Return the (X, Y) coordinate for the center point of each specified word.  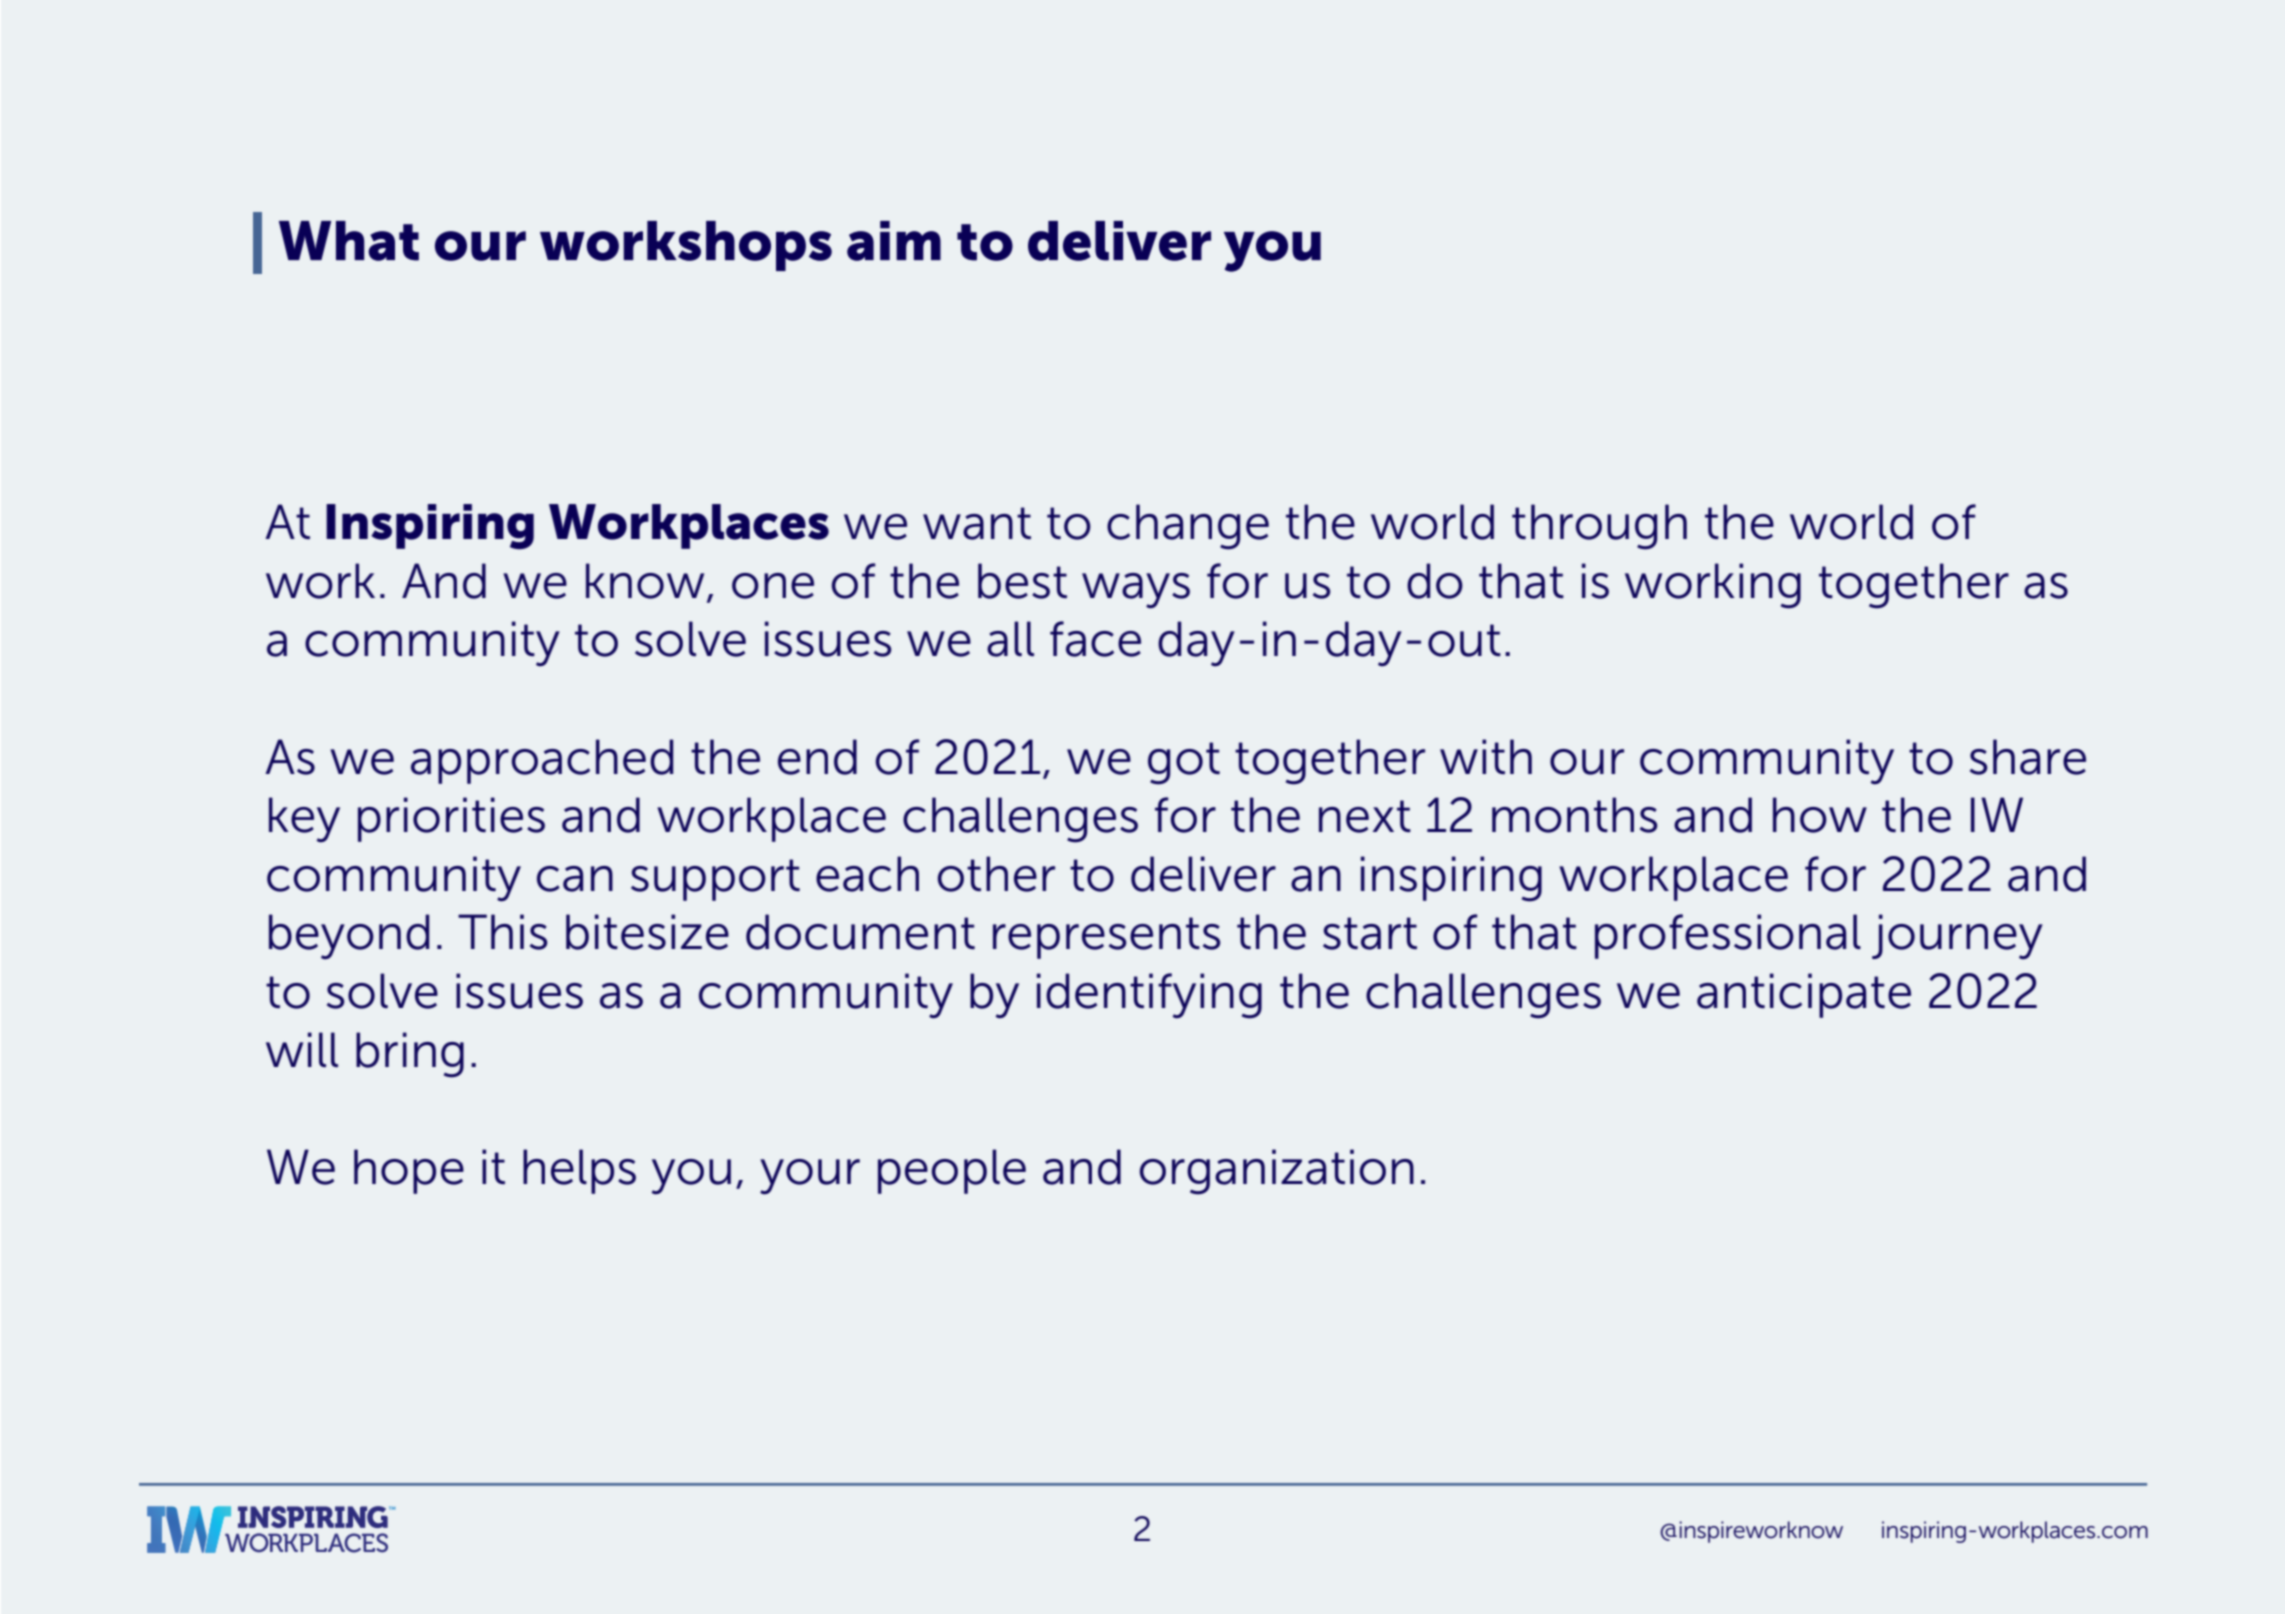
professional (1728, 936)
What (349, 241)
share (2028, 757)
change (1188, 527)
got (1184, 763)
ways (1136, 591)
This (503, 932)
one (773, 586)
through (1599, 527)
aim (894, 241)
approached (542, 761)
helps (579, 1171)
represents (1107, 938)
